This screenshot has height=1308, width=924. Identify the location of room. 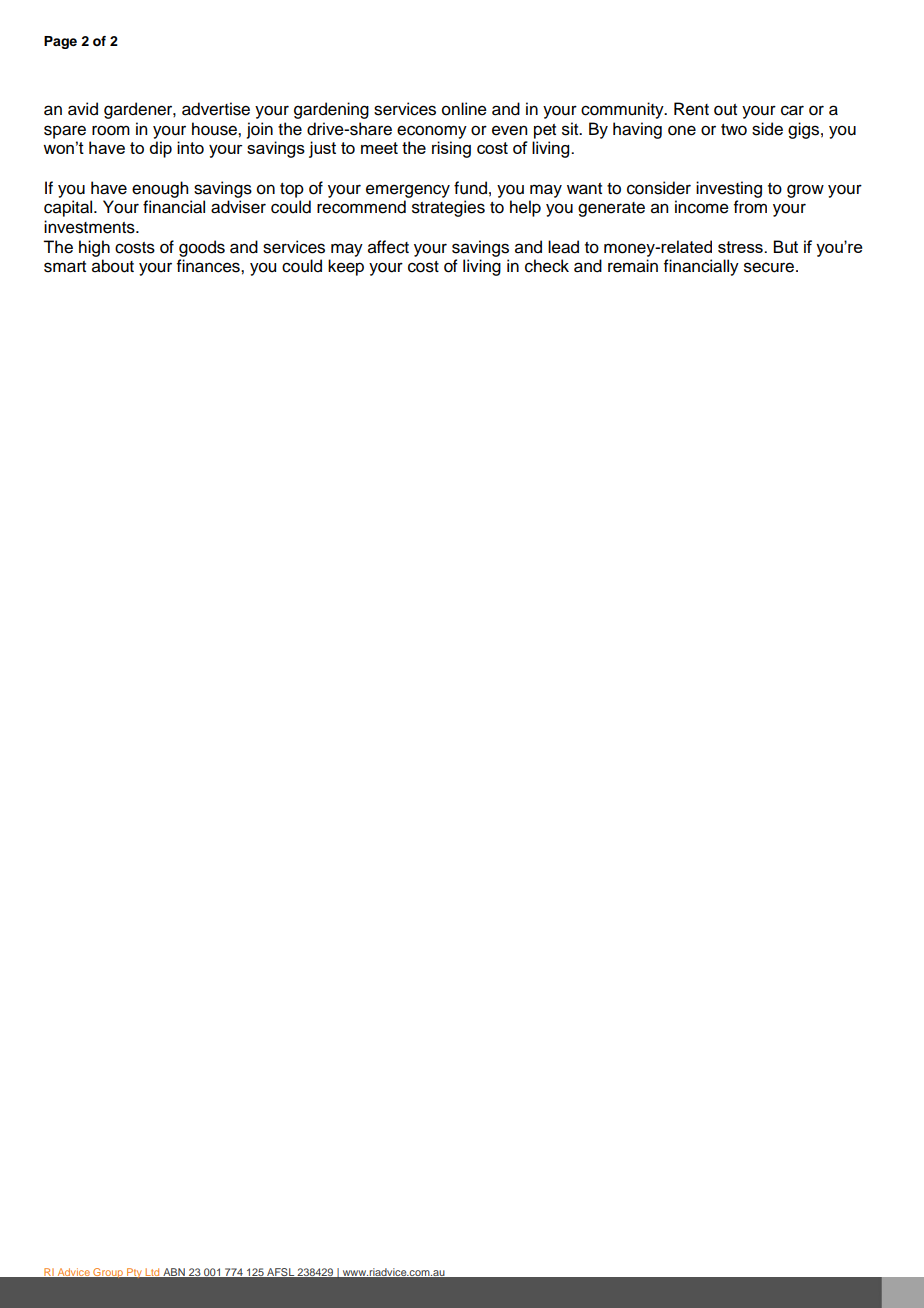
(111, 130).
